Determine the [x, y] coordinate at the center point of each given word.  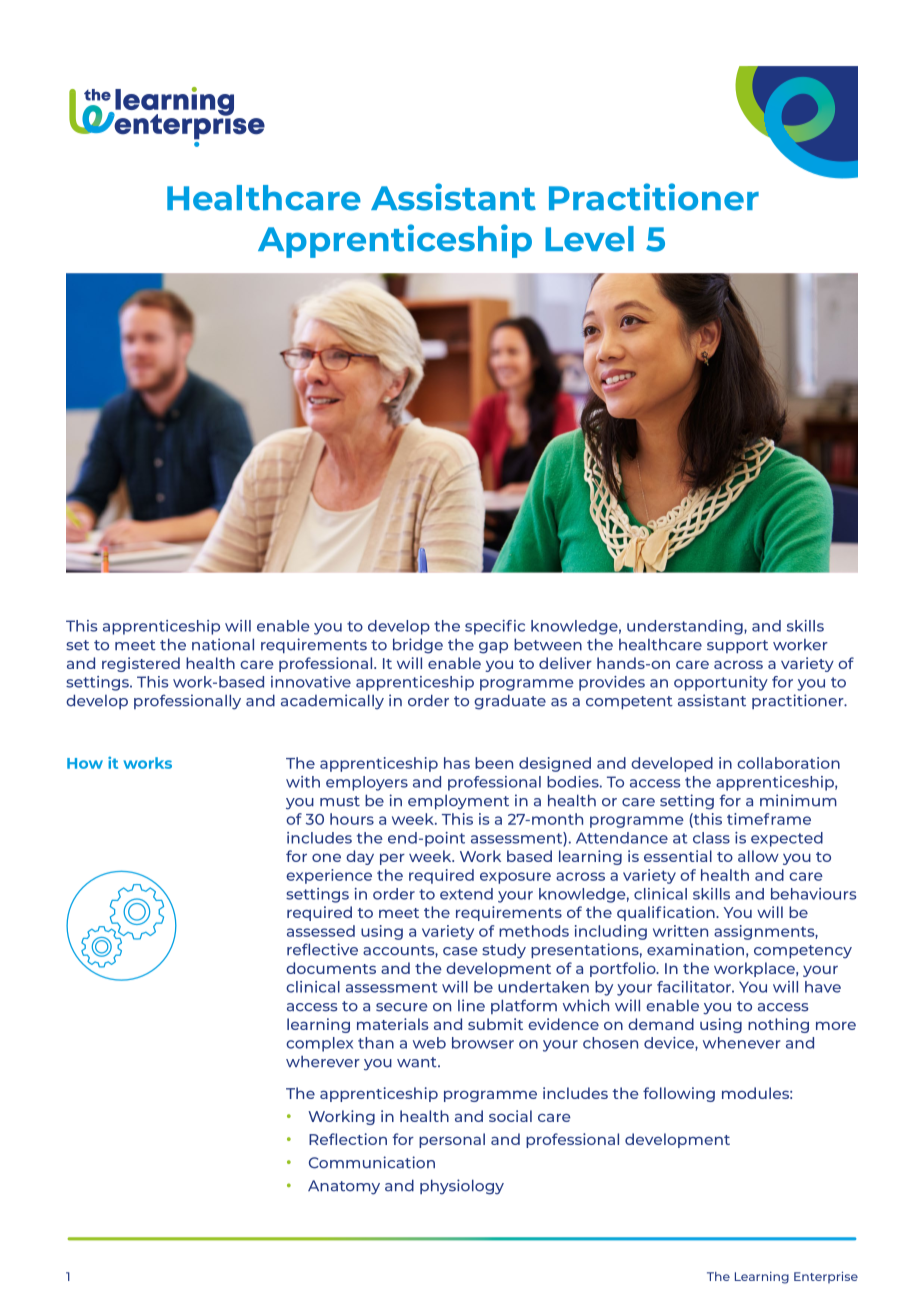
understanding [686, 627]
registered [141, 664]
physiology [462, 1187]
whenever [741, 1043]
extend [466, 894]
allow [758, 856]
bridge [418, 646]
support [737, 647]
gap [493, 648]
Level [589, 239]
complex [319, 1044]
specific [495, 627]
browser [483, 1043]
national [223, 644]
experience [329, 876]
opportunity [721, 683]
